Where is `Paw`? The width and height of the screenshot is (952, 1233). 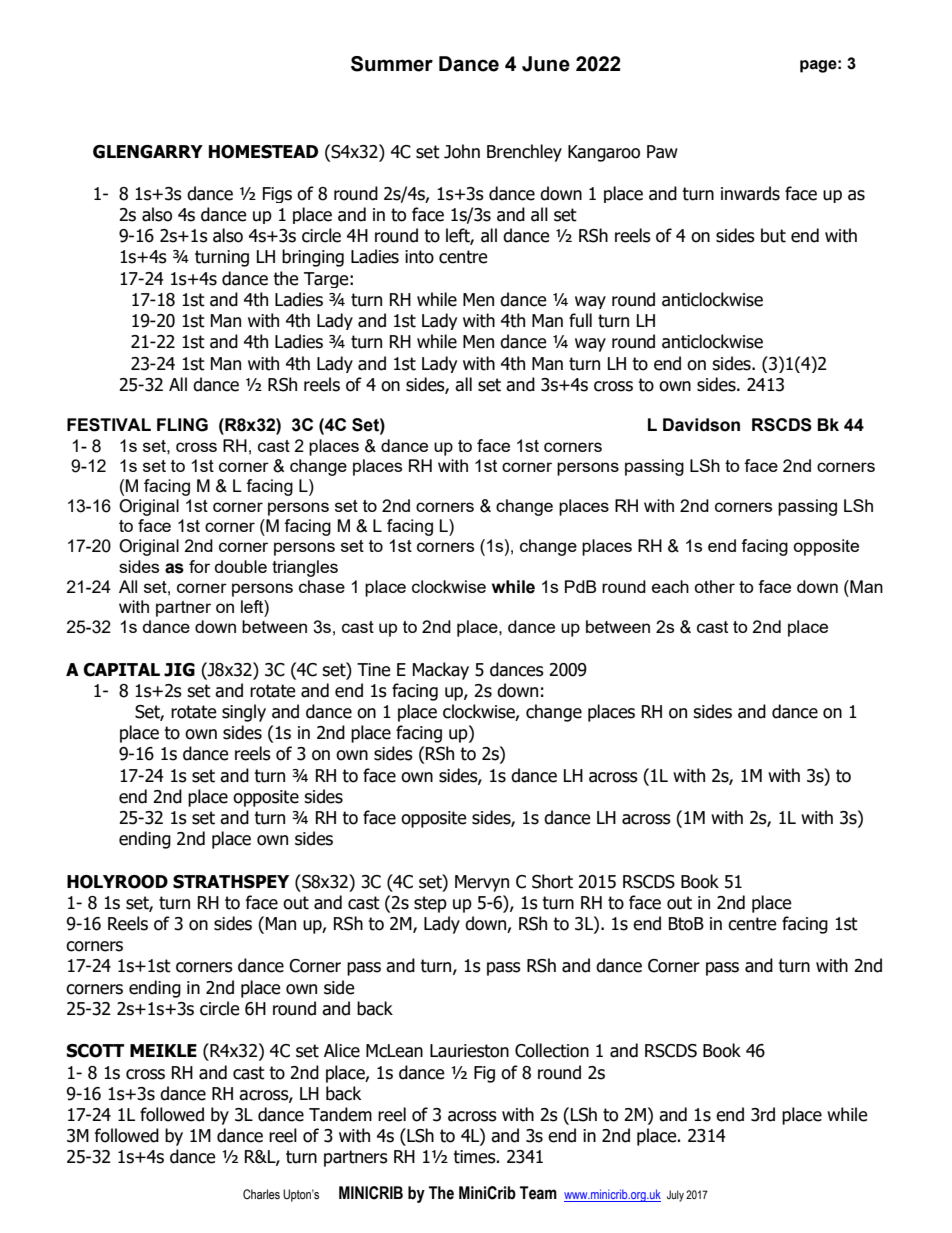 Paw is located at coordinates (662, 152).
